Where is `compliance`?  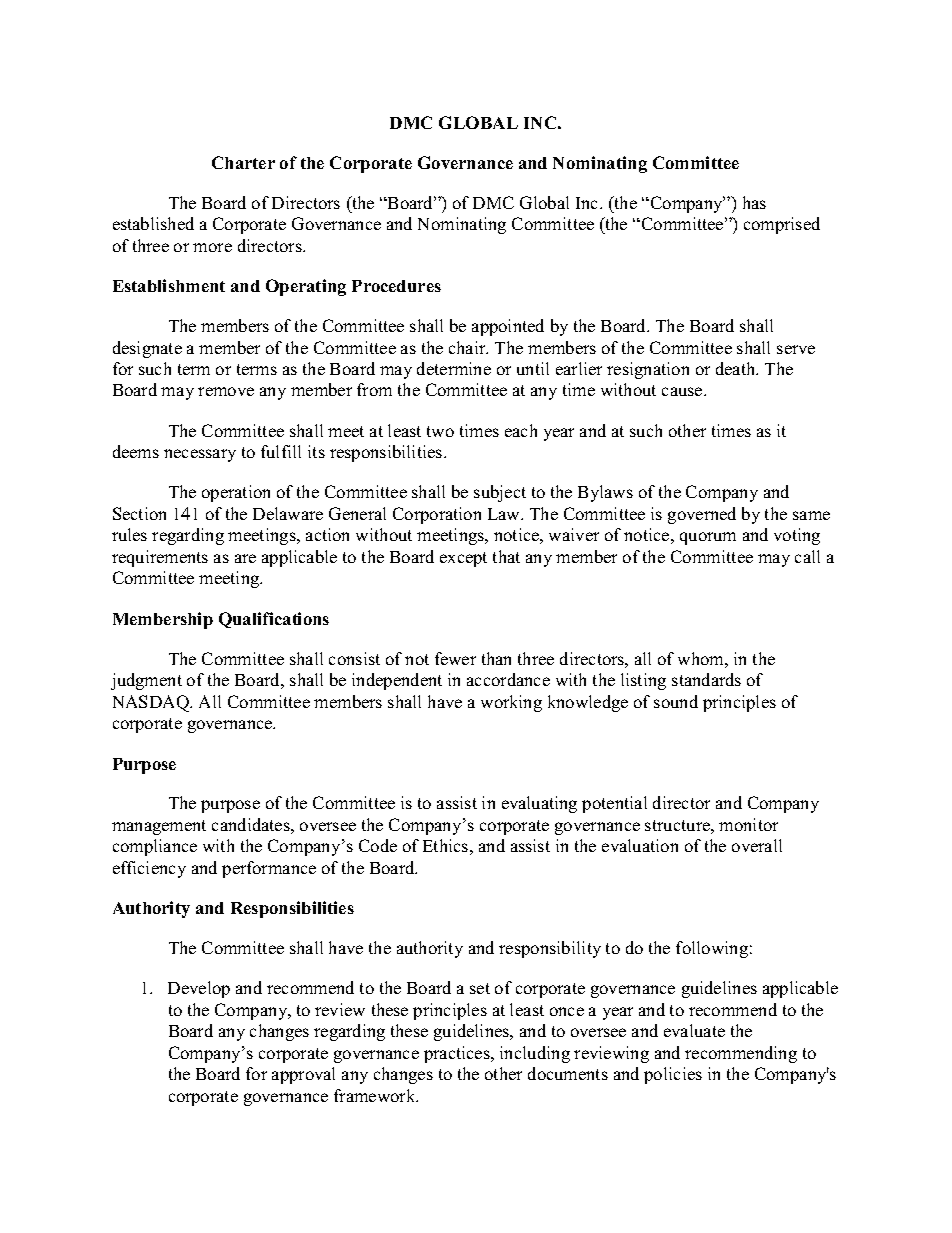
compliance is located at coordinates (155, 847).
